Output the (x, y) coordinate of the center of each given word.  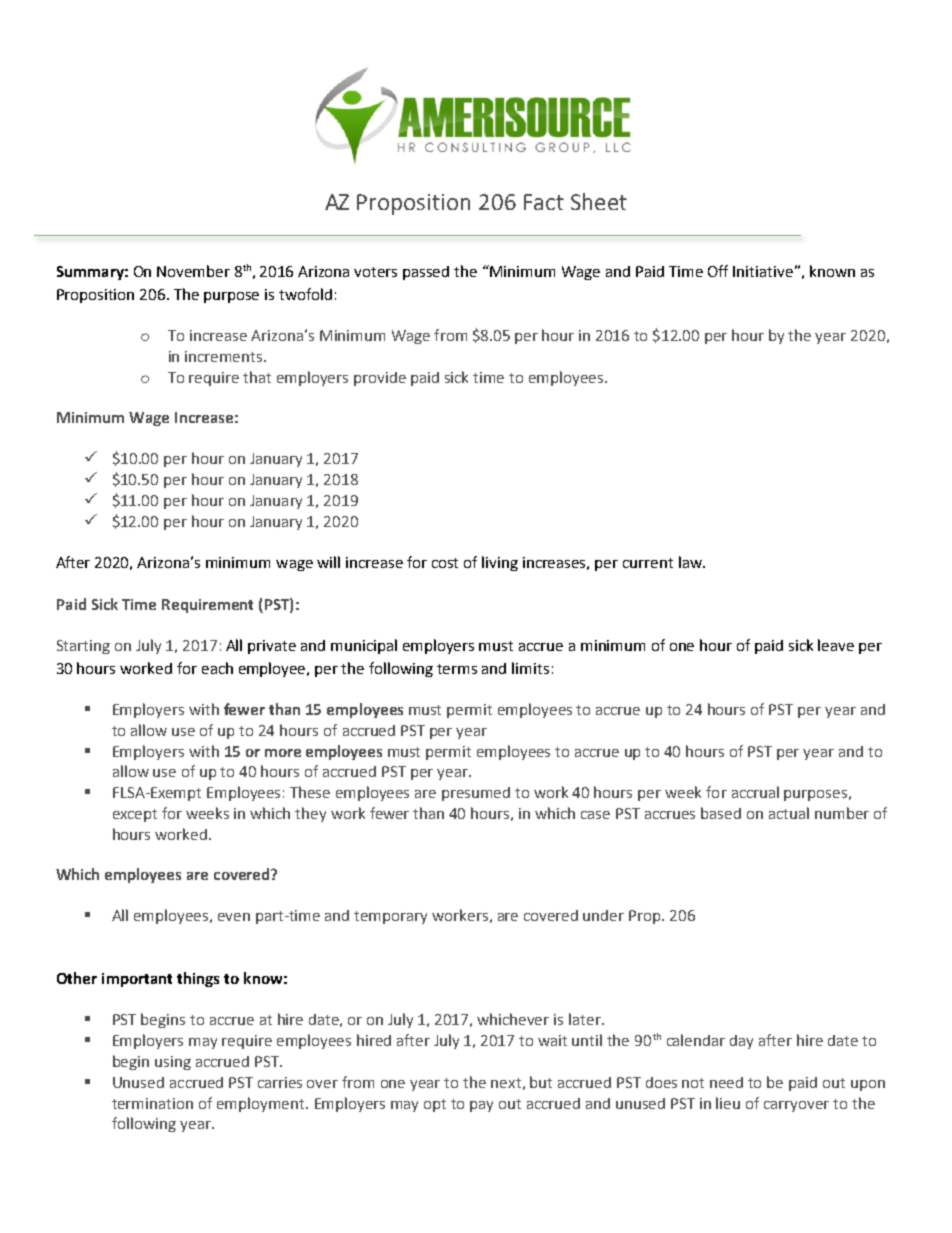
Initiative (763, 271)
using (173, 1063)
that (257, 377)
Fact (544, 202)
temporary (390, 917)
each (217, 668)
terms (457, 669)
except (135, 815)
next (506, 1083)
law (691, 562)
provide (380, 379)
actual (789, 813)
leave (836, 645)
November (193, 271)
